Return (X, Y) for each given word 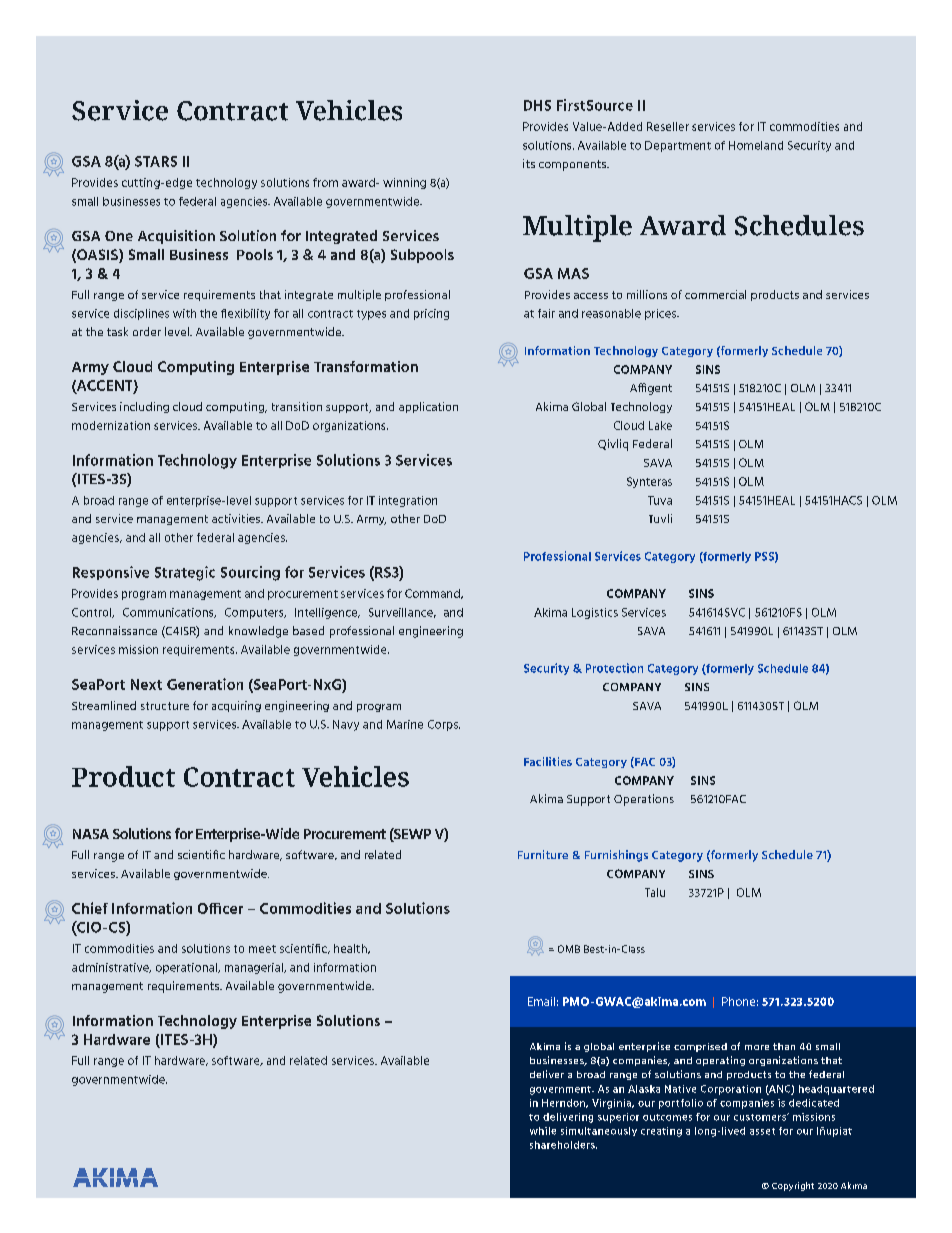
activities (237, 518)
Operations (644, 800)
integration (408, 501)
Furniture (543, 854)
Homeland (756, 145)
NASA (91, 834)
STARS (156, 161)
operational (187, 968)
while (543, 1131)
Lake (660, 425)
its (529, 163)
